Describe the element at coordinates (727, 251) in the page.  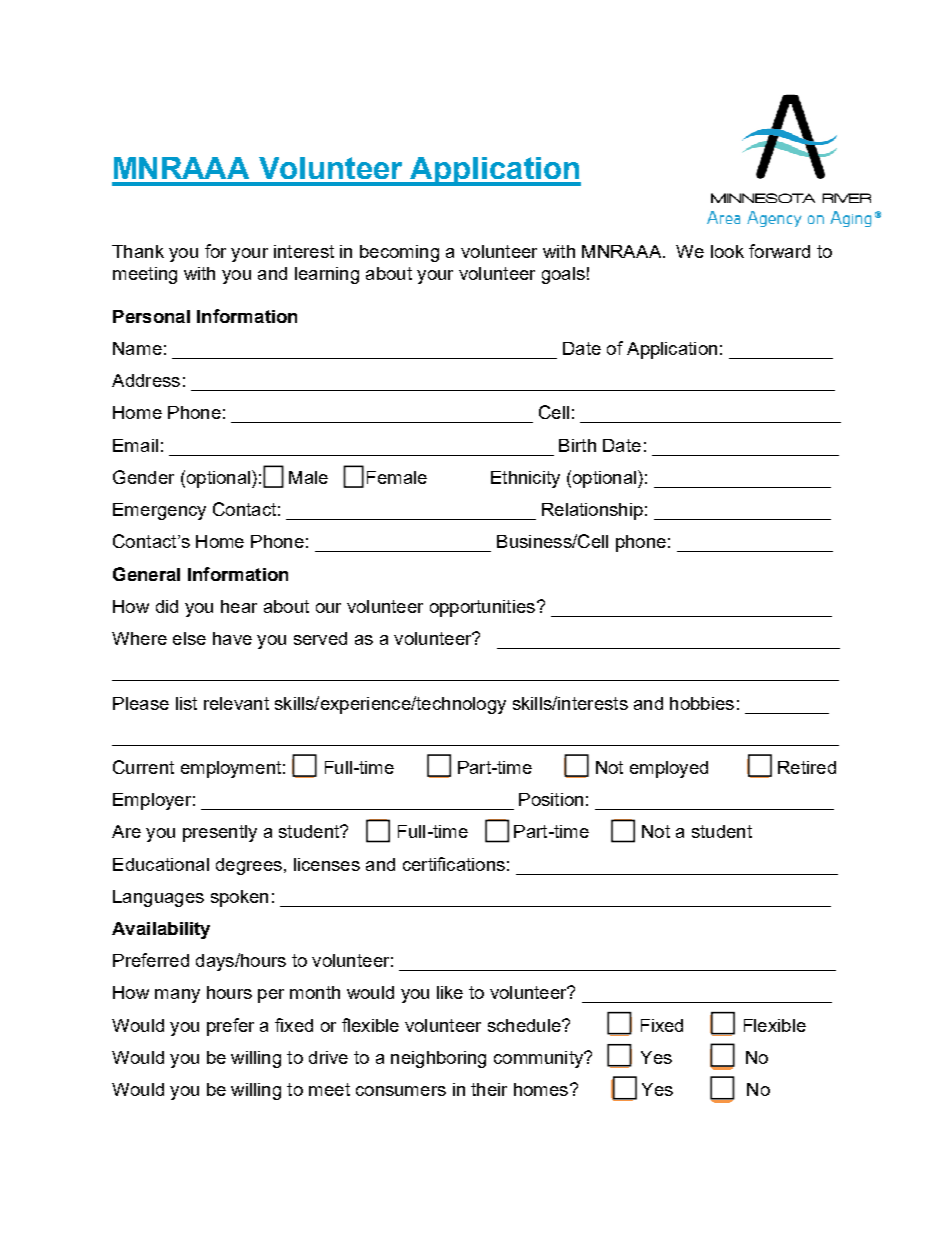
I see `look` at that location.
